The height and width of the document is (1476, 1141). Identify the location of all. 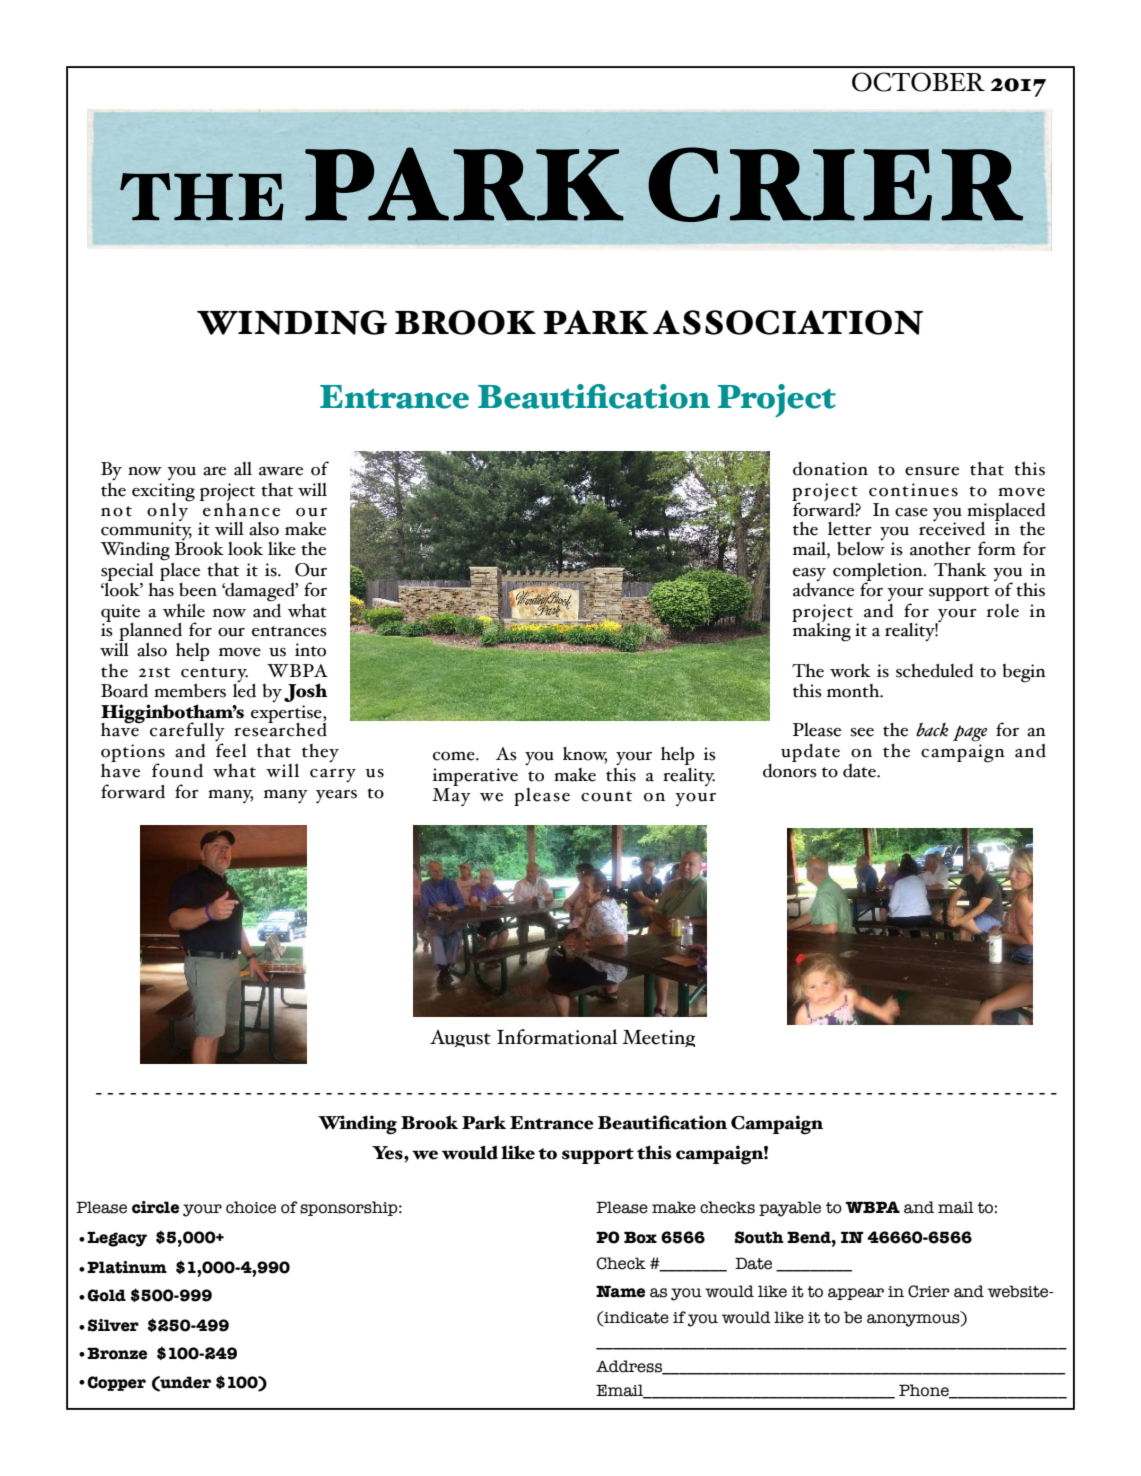
(243, 469).
